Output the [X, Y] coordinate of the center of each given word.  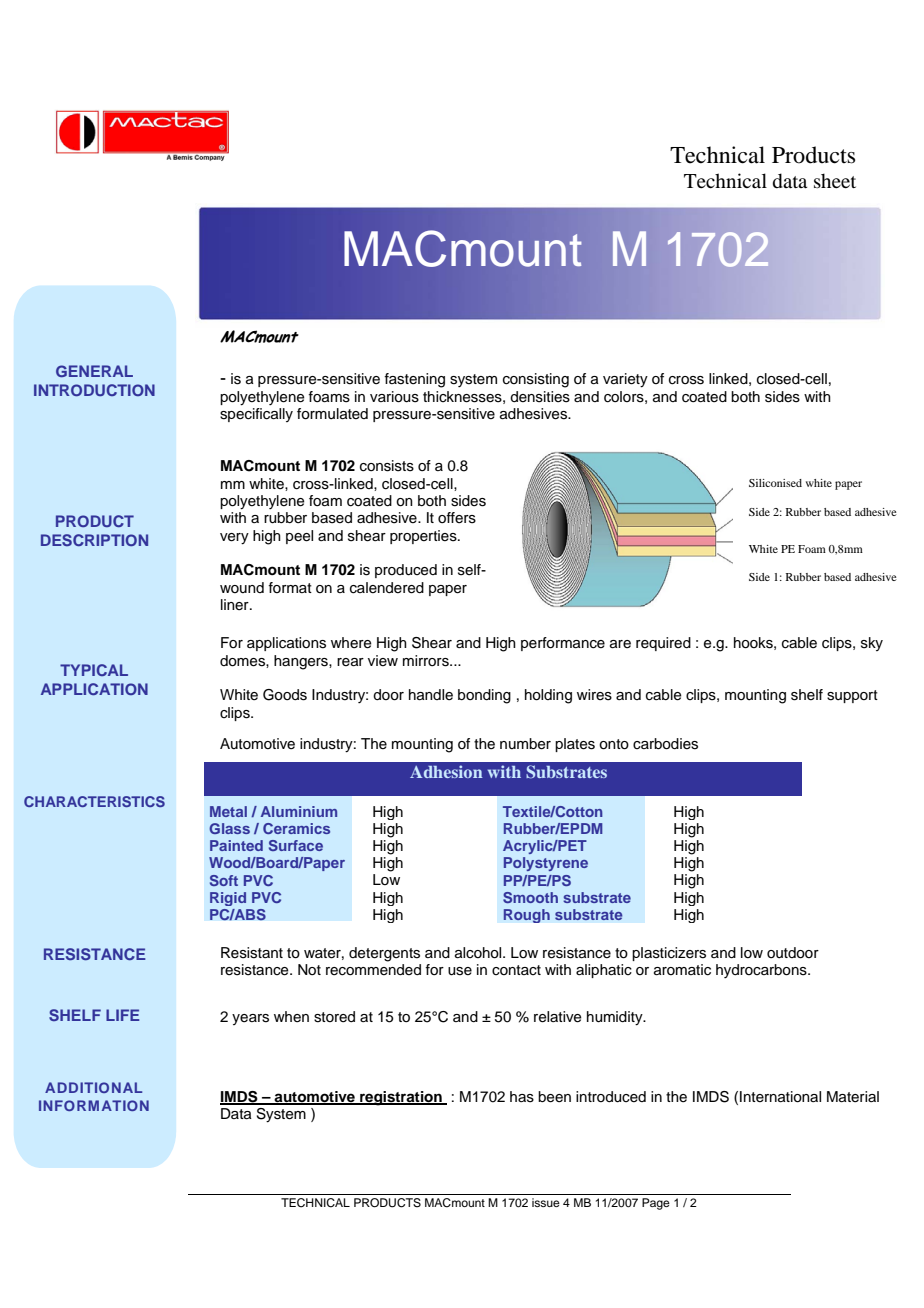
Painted [236, 845]
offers [457, 518]
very [234, 539]
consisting [536, 380]
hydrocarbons [762, 971]
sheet [835, 180]
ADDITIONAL [93, 1087]
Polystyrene [546, 864]
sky [872, 644]
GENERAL [94, 371]
